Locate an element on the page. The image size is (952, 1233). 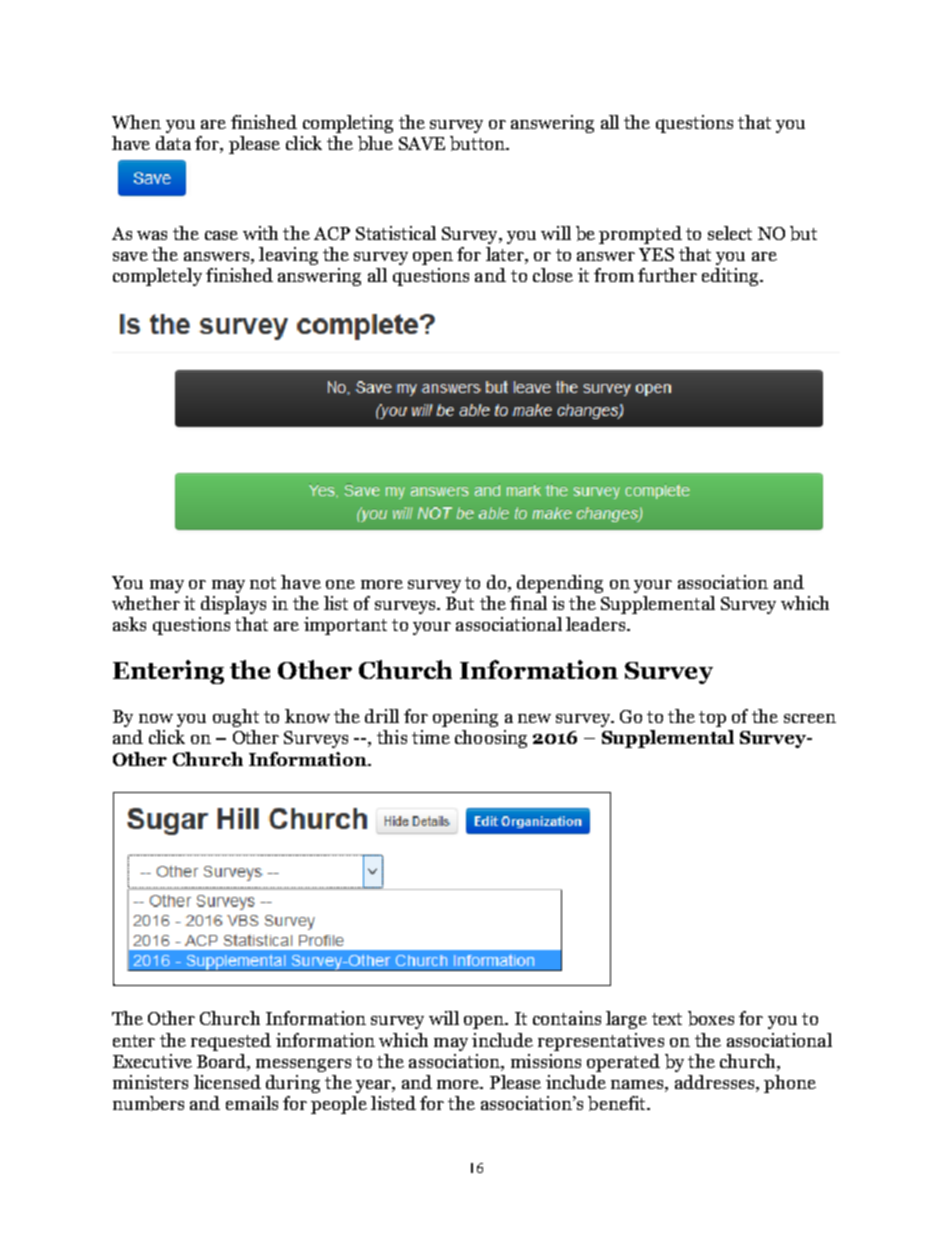
displays is located at coordinates (233, 605).
